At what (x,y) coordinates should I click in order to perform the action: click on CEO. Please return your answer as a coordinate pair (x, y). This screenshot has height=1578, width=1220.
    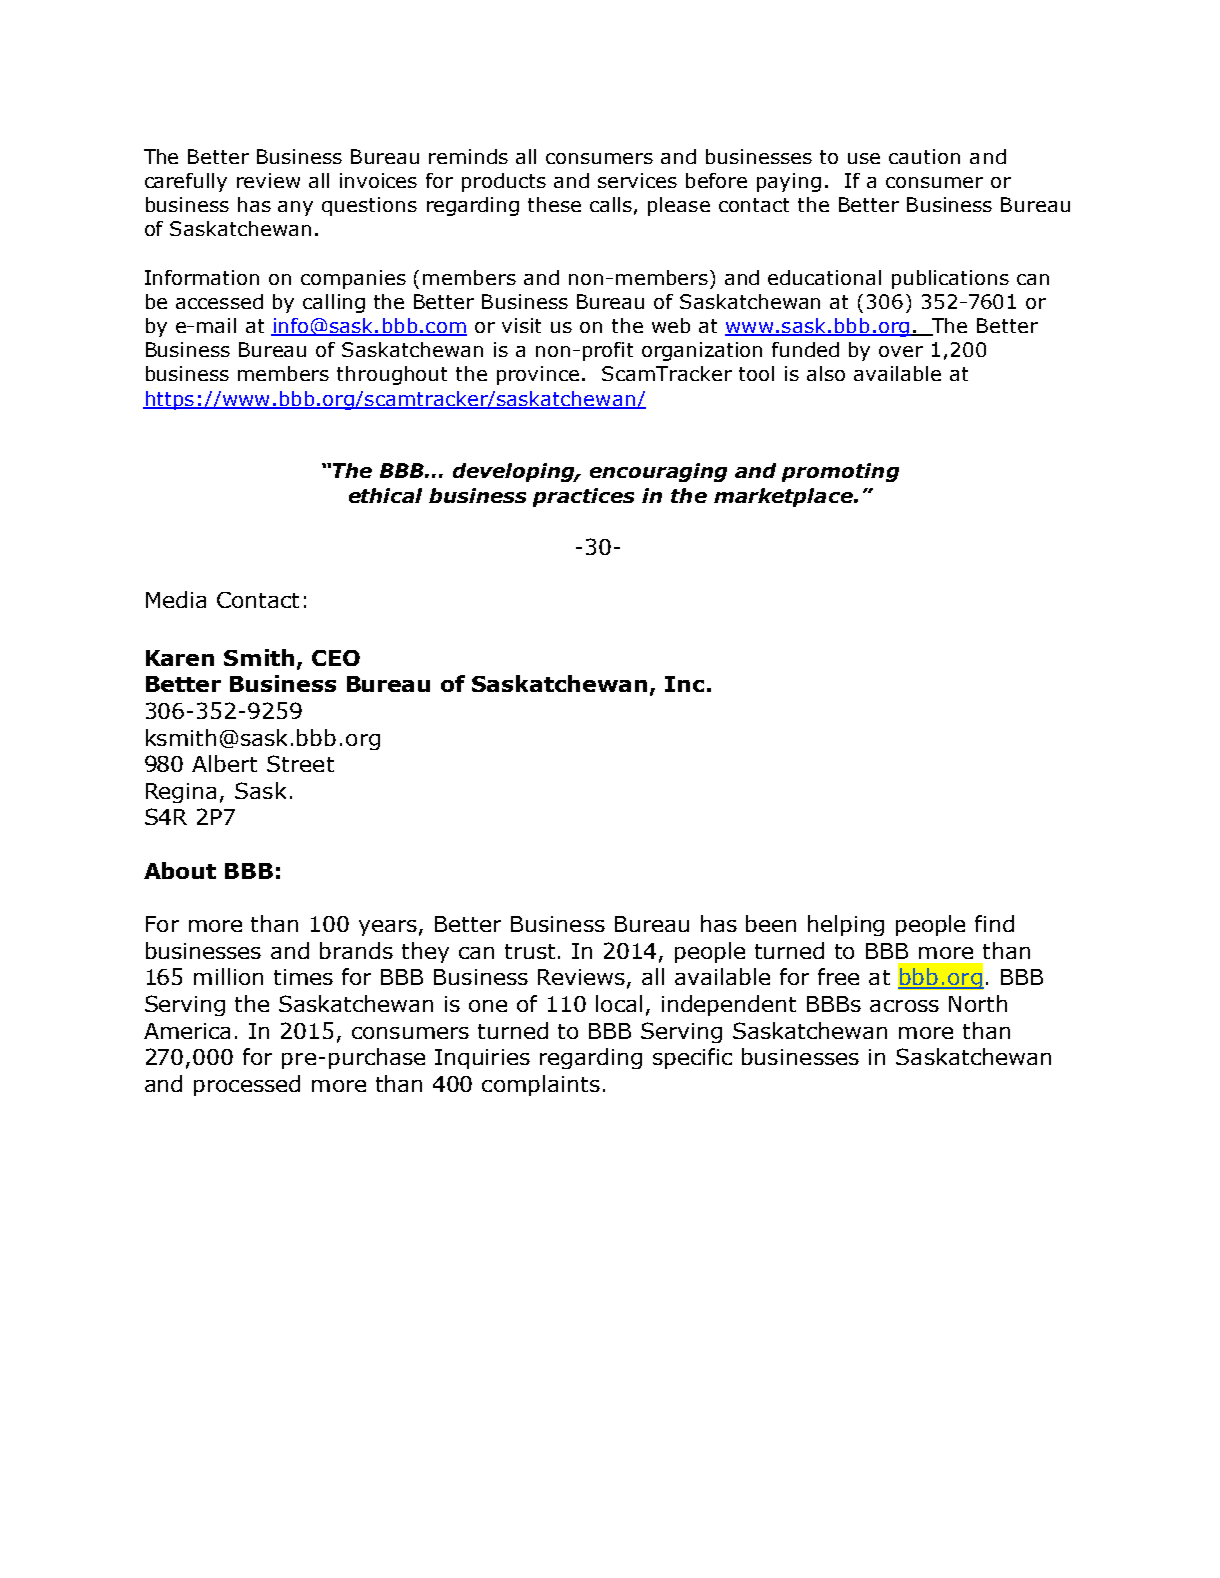
    Looking at the image, I should click on (336, 658).
